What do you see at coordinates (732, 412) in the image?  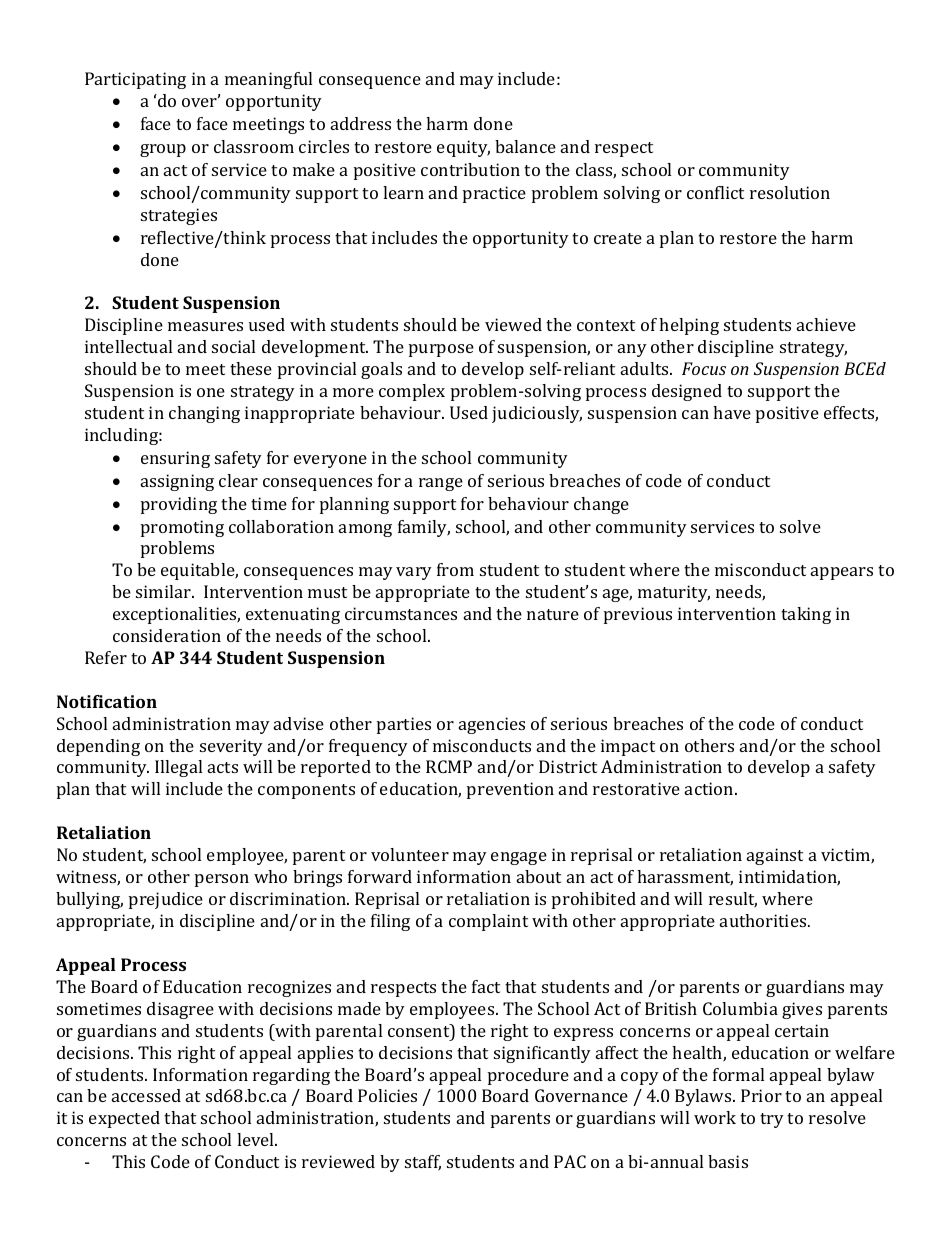 I see `have` at bounding box center [732, 412].
